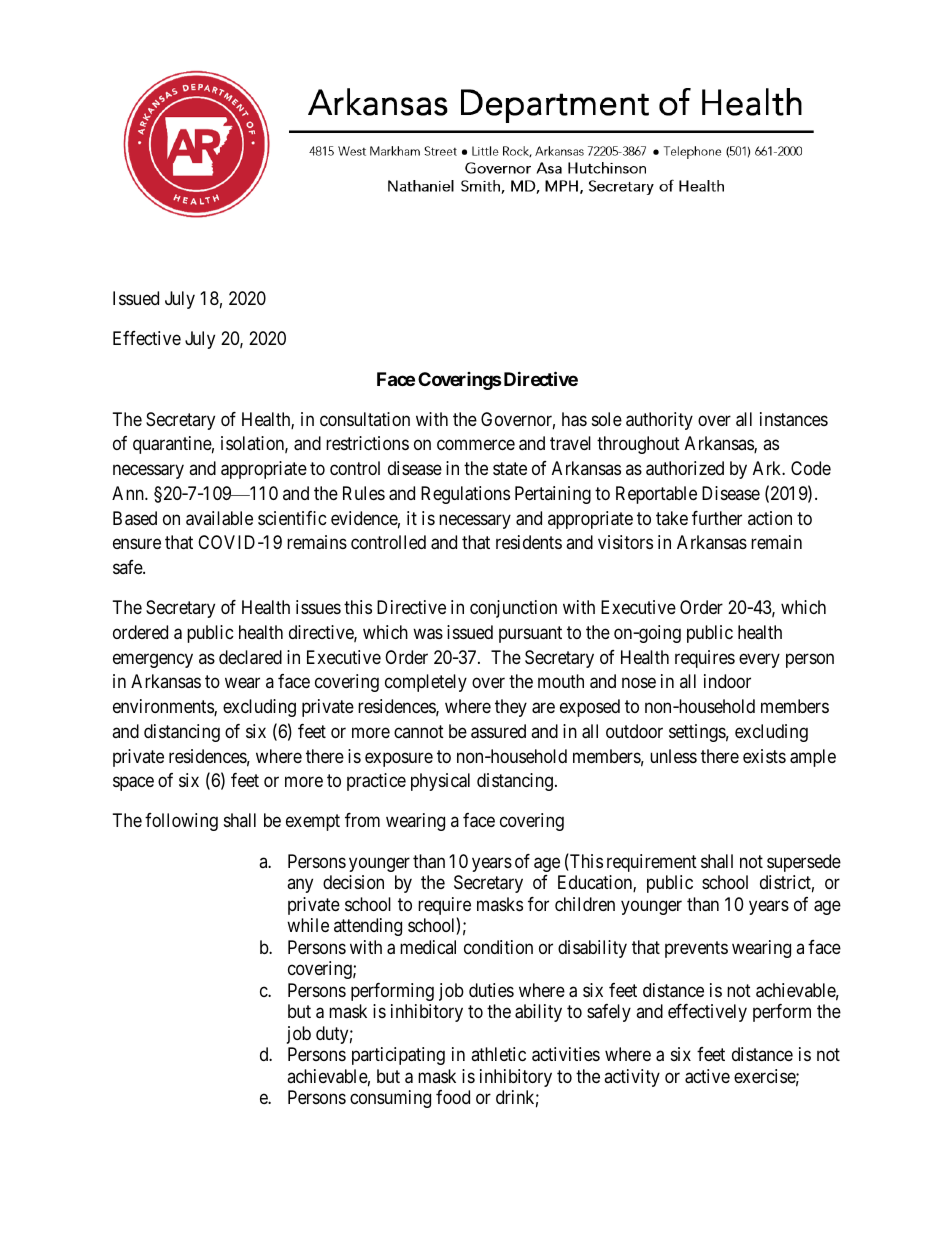  Describe the element at coordinates (250, 657) in the page. I see `declared` at that location.
